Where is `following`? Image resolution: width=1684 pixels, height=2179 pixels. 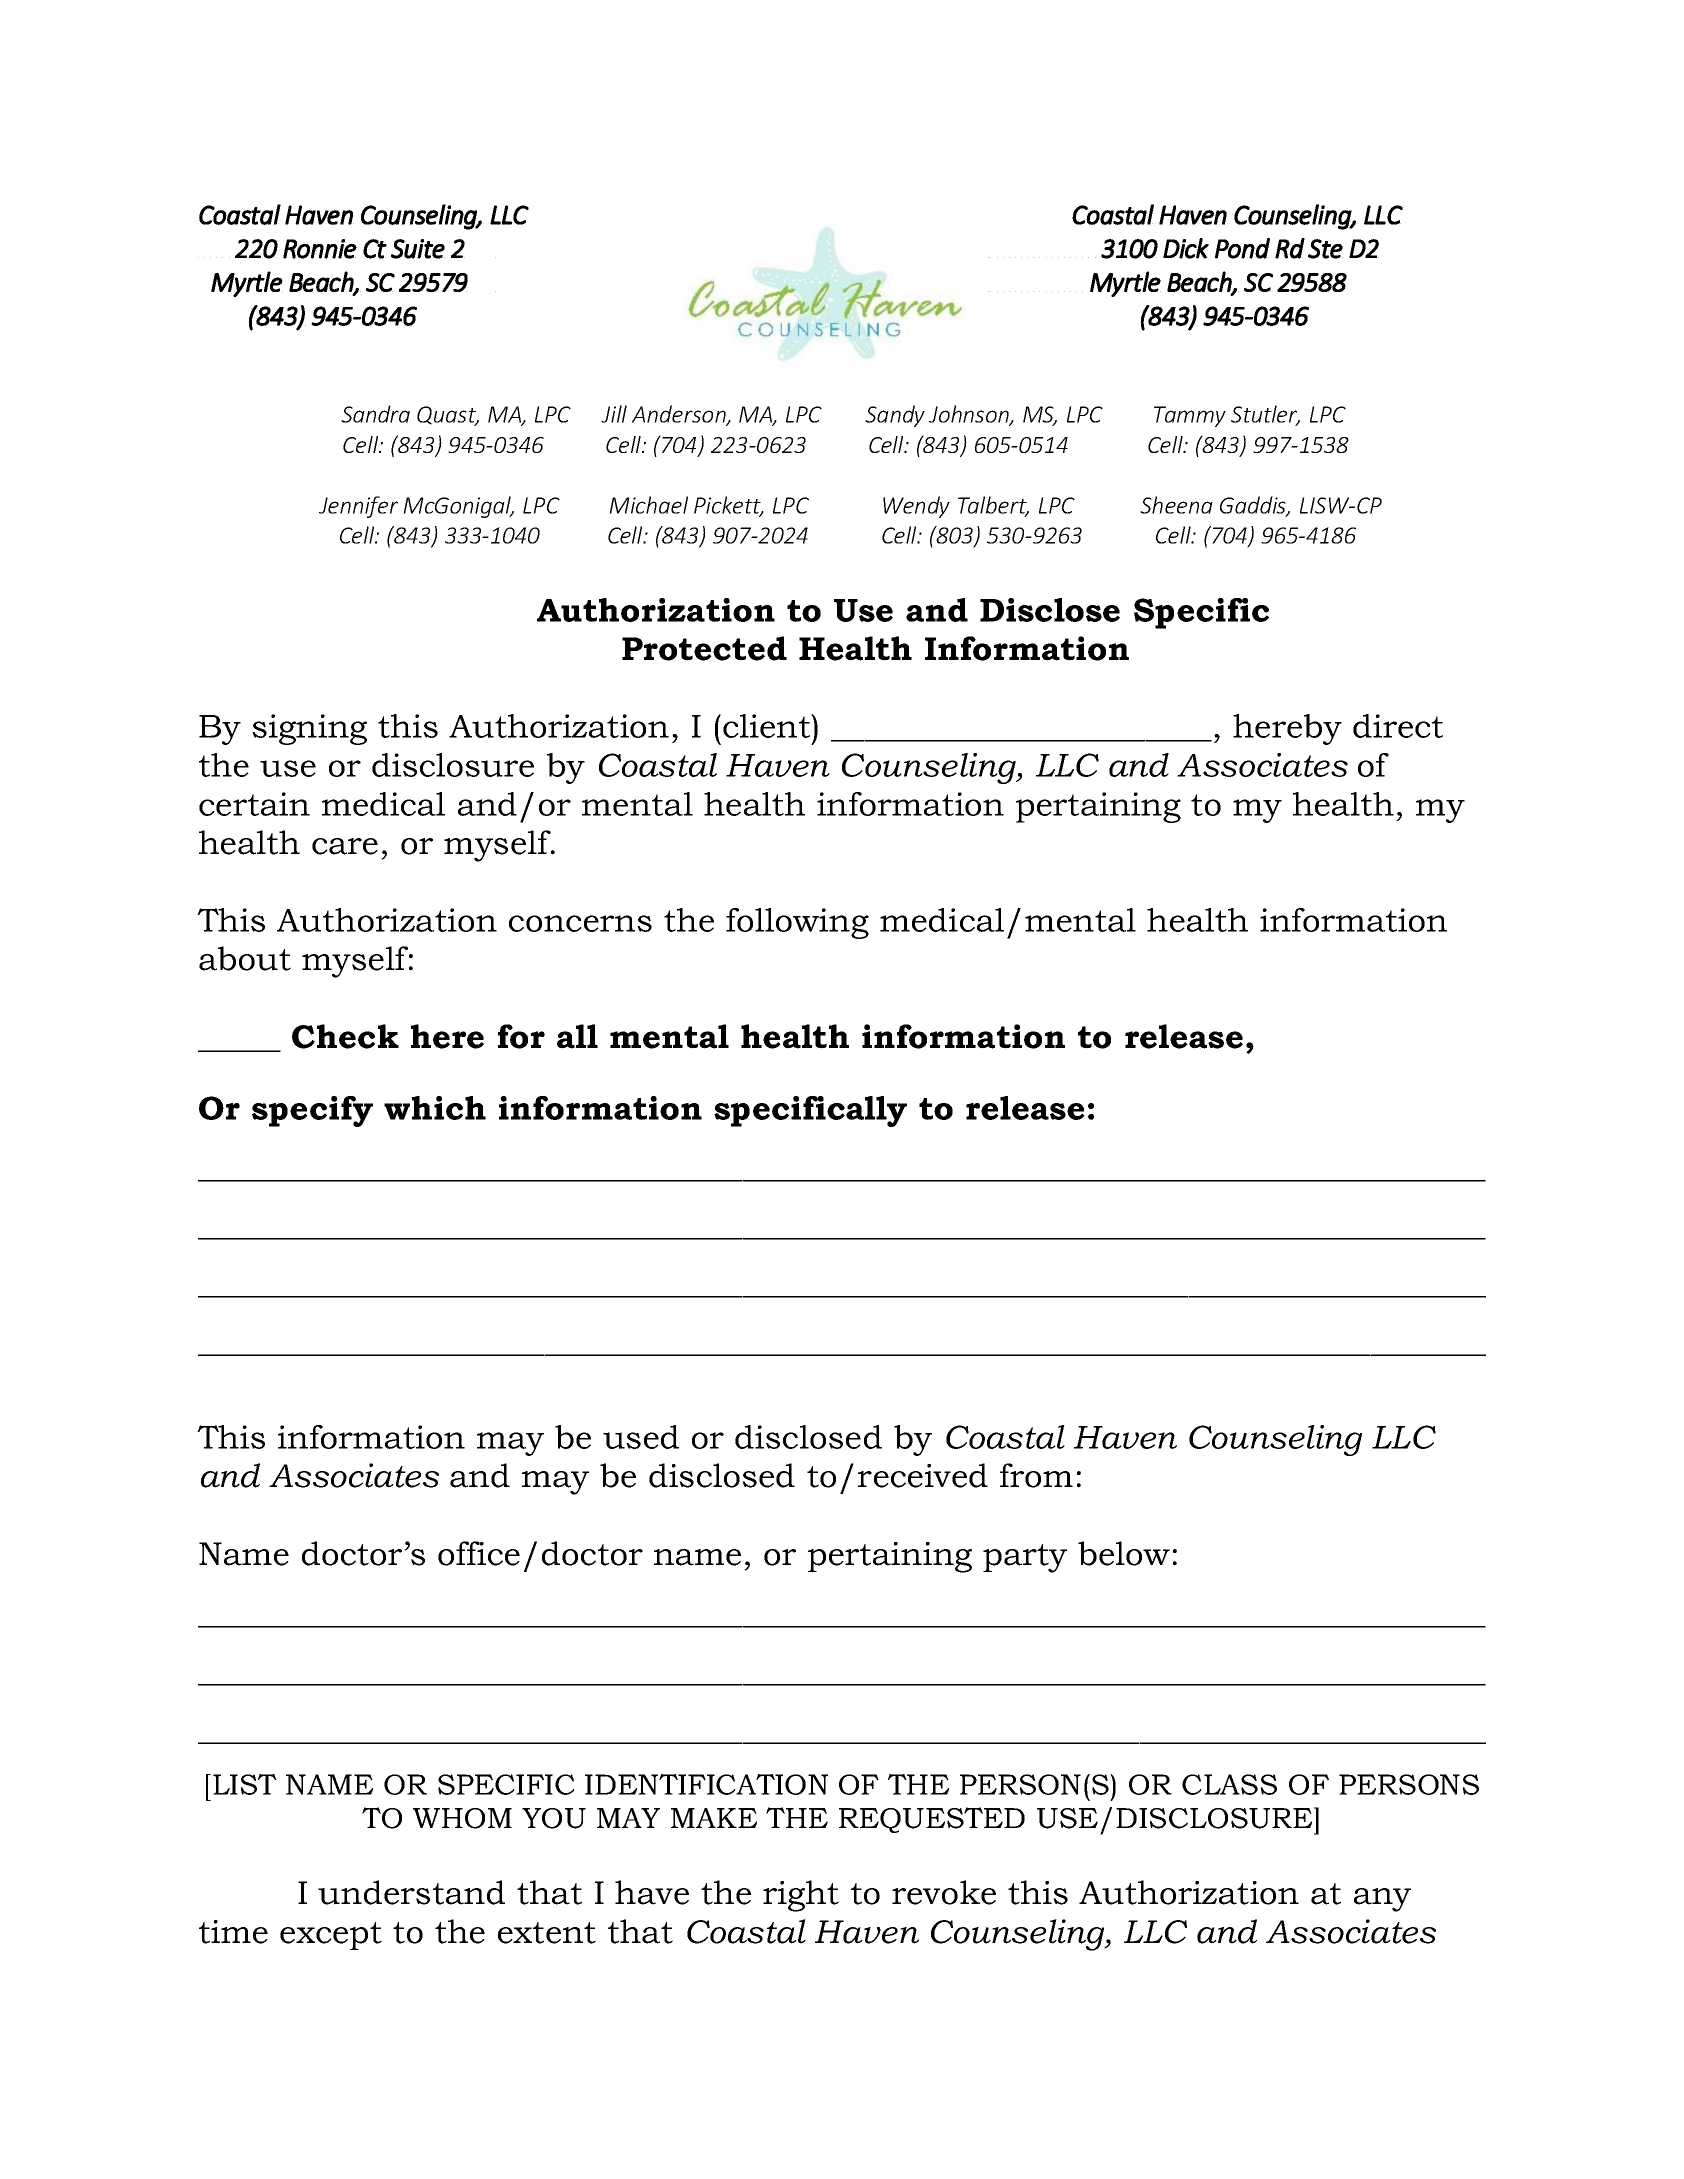 following is located at coordinates (797, 923).
